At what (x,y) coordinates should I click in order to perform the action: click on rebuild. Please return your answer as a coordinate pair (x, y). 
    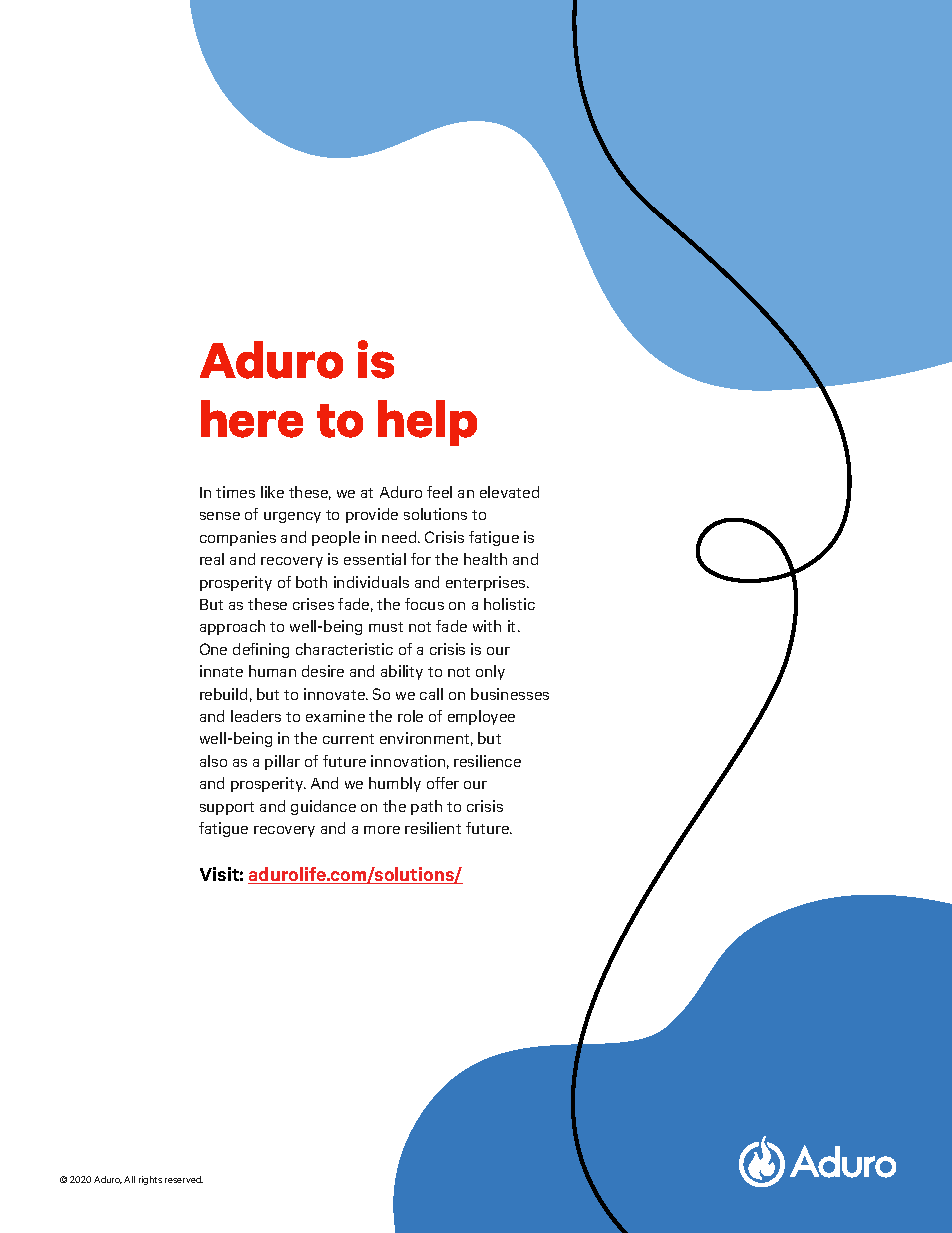
    Looking at the image, I should click on (223, 694).
